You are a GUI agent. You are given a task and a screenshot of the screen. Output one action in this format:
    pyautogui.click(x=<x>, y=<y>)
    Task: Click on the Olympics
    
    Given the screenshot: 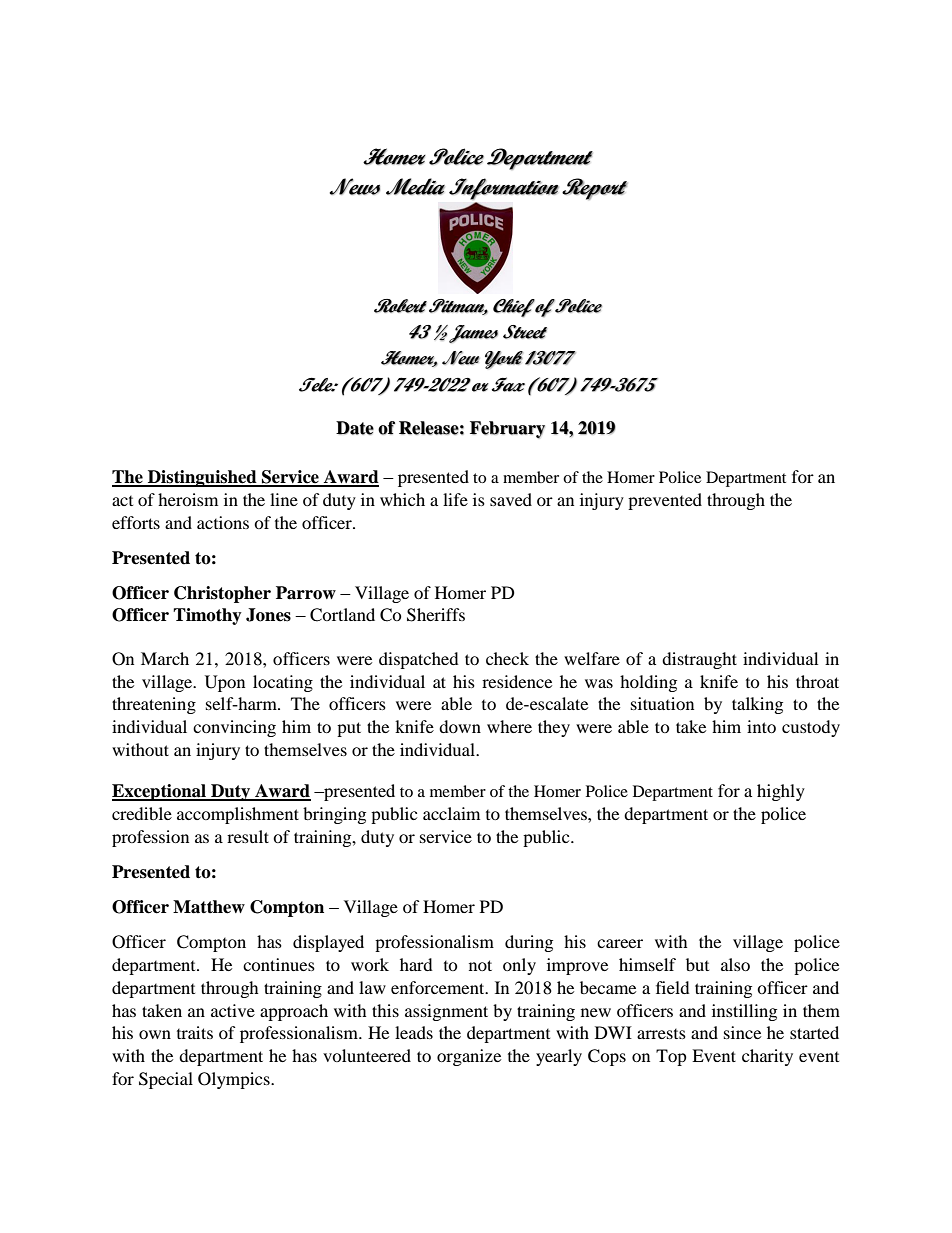 What is the action you would take?
    pyautogui.click(x=235, y=1080)
